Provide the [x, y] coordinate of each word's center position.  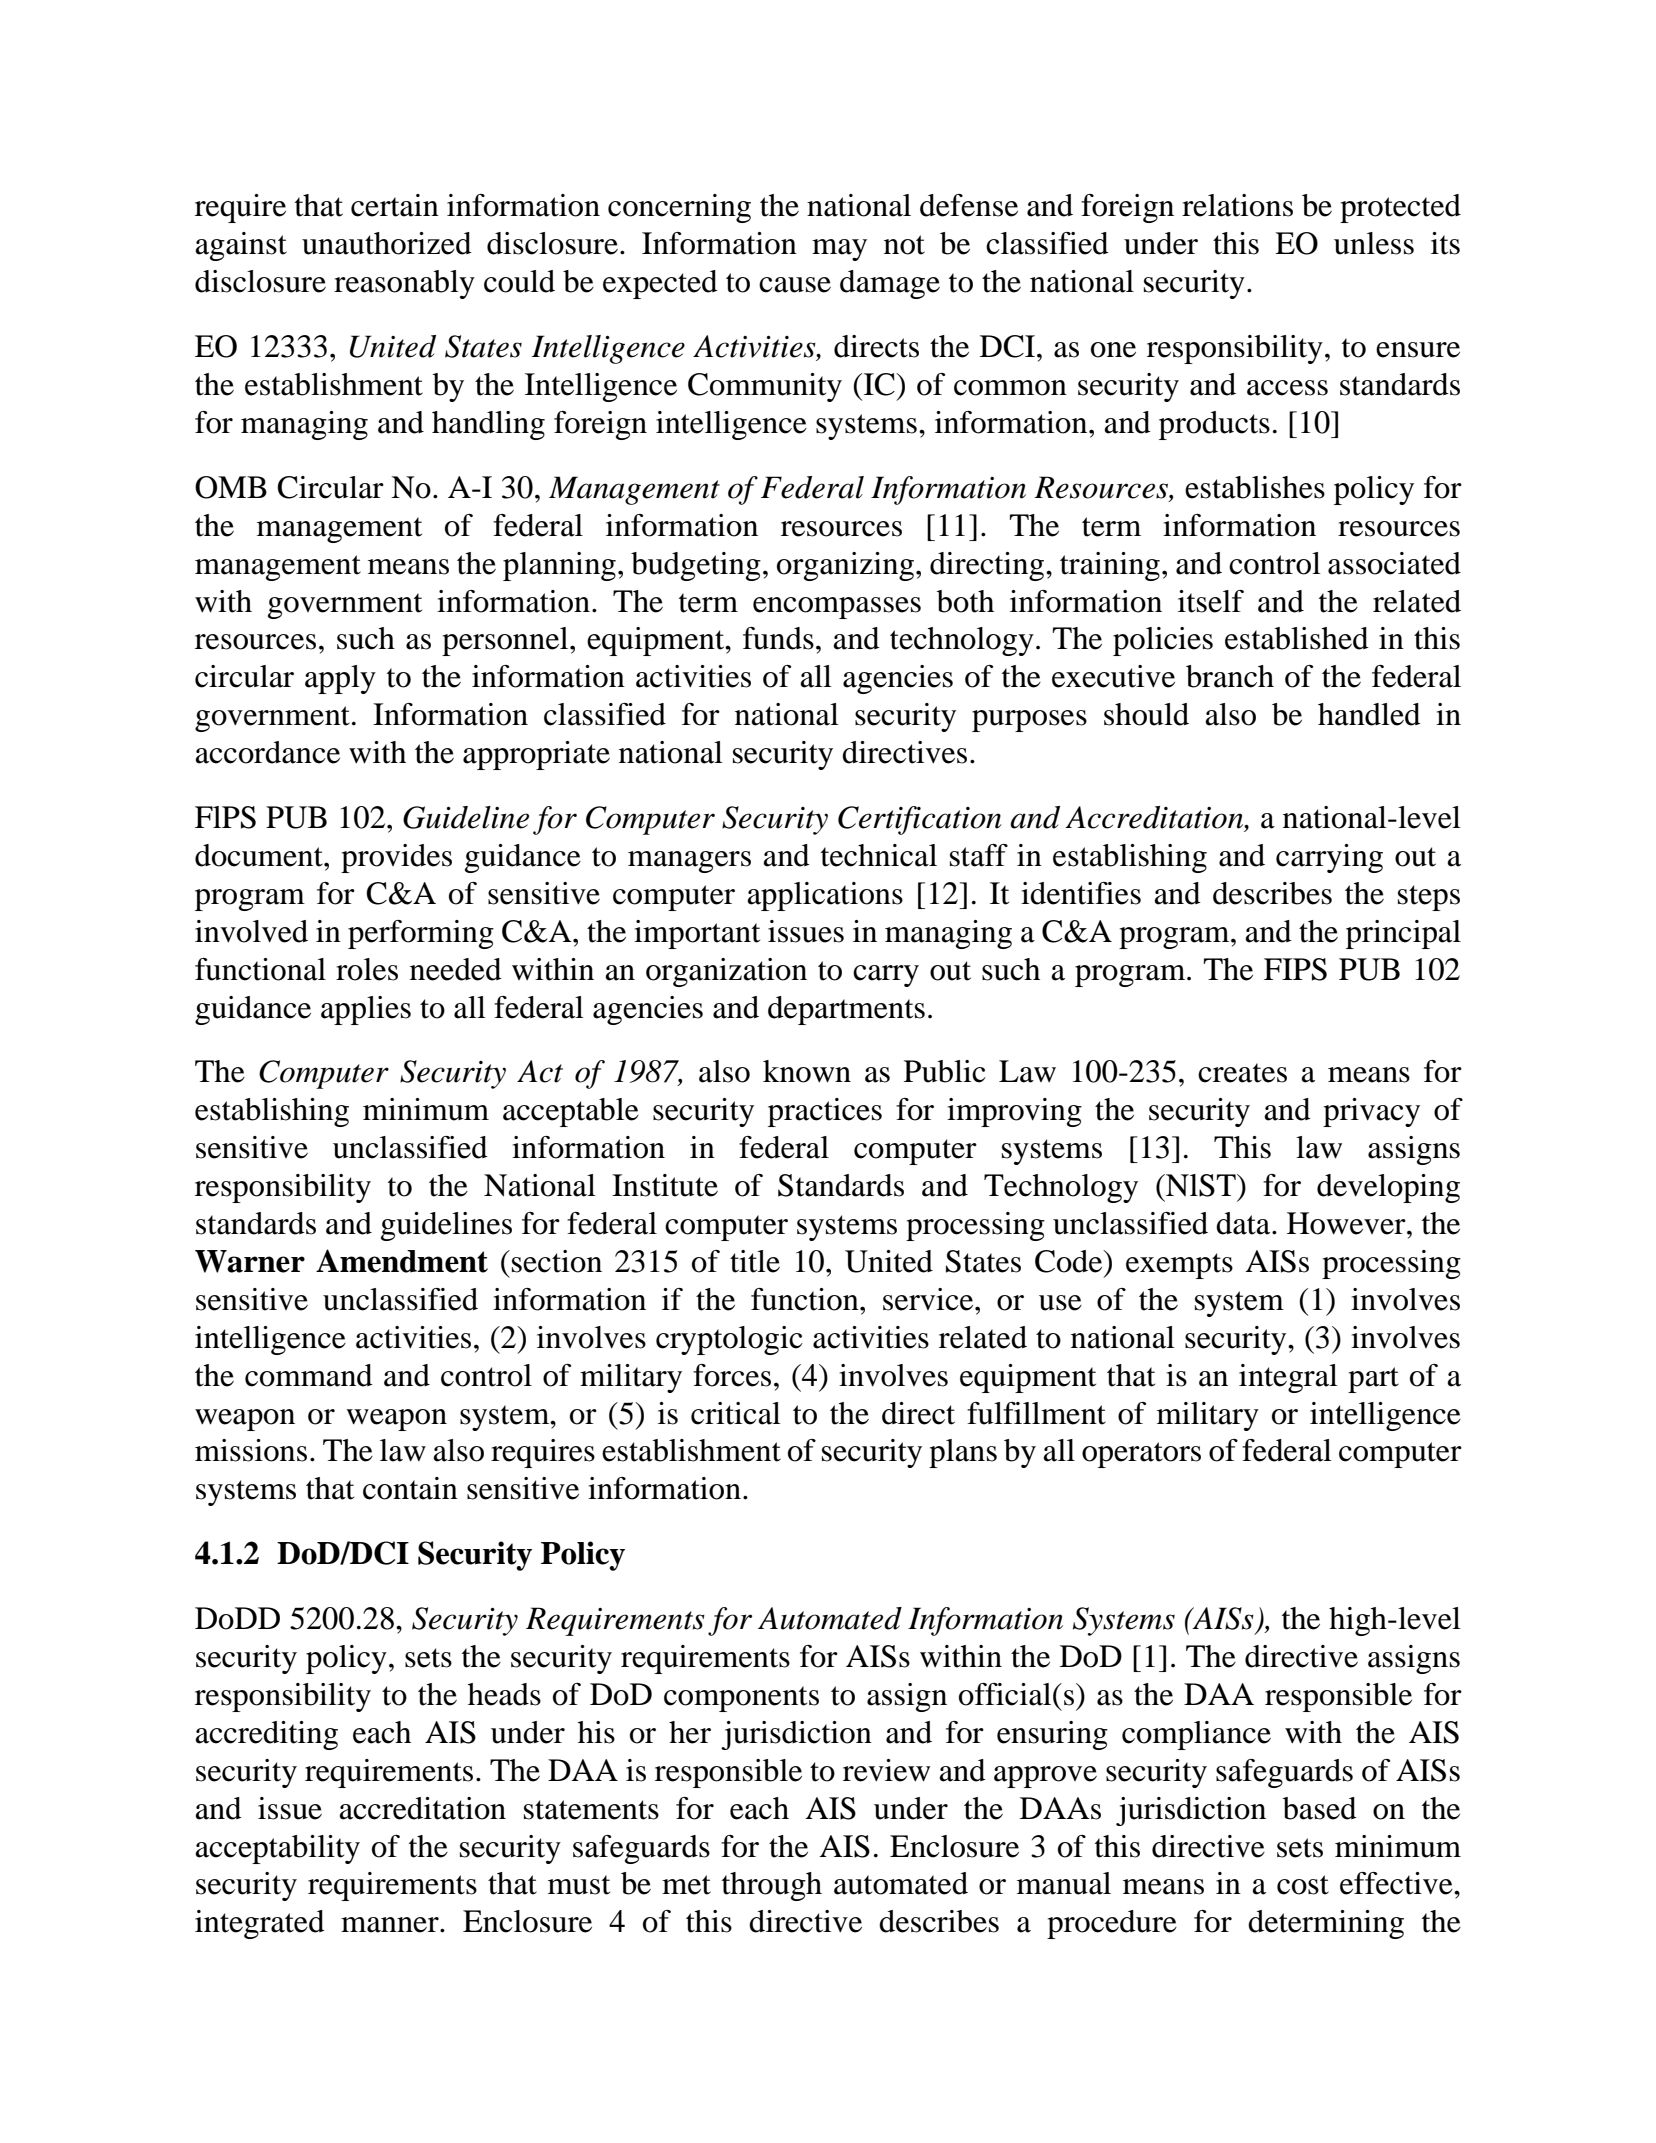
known [807, 1071]
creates [1242, 1073]
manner [391, 1925]
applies [366, 1010]
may [839, 250]
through [772, 1886]
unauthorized [387, 243]
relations [1237, 205]
